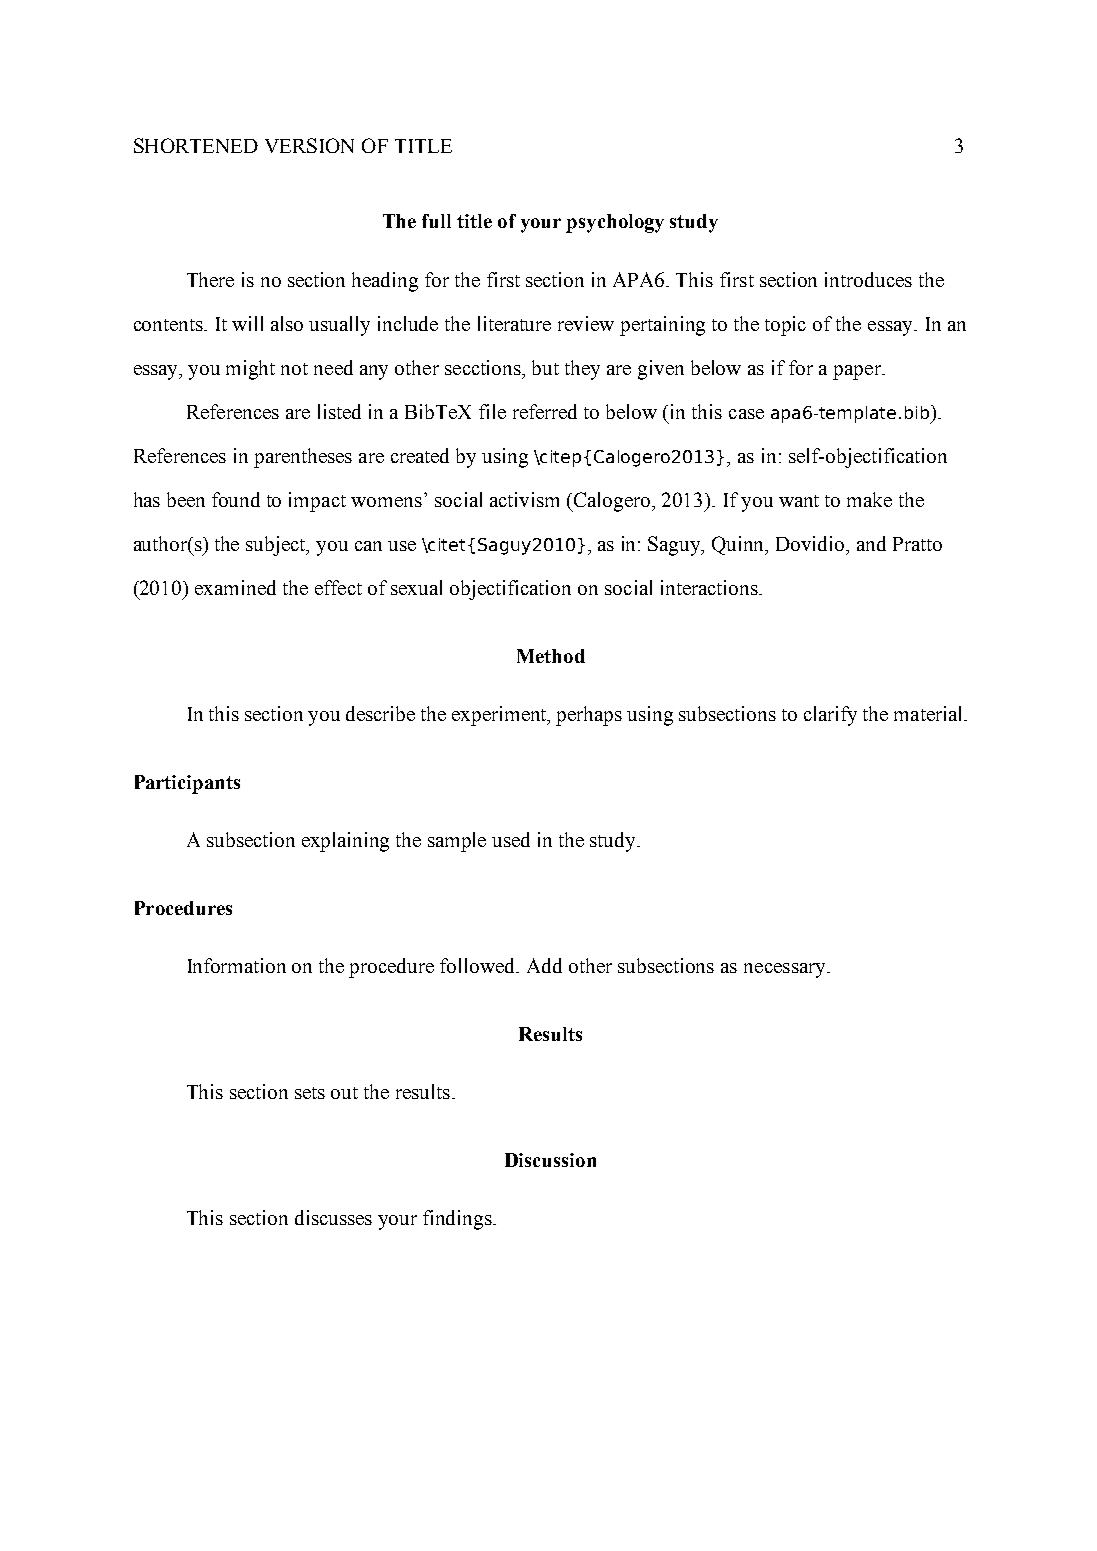  What do you see at coordinates (868, 279) in the screenshot?
I see `introduces` at bounding box center [868, 279].
